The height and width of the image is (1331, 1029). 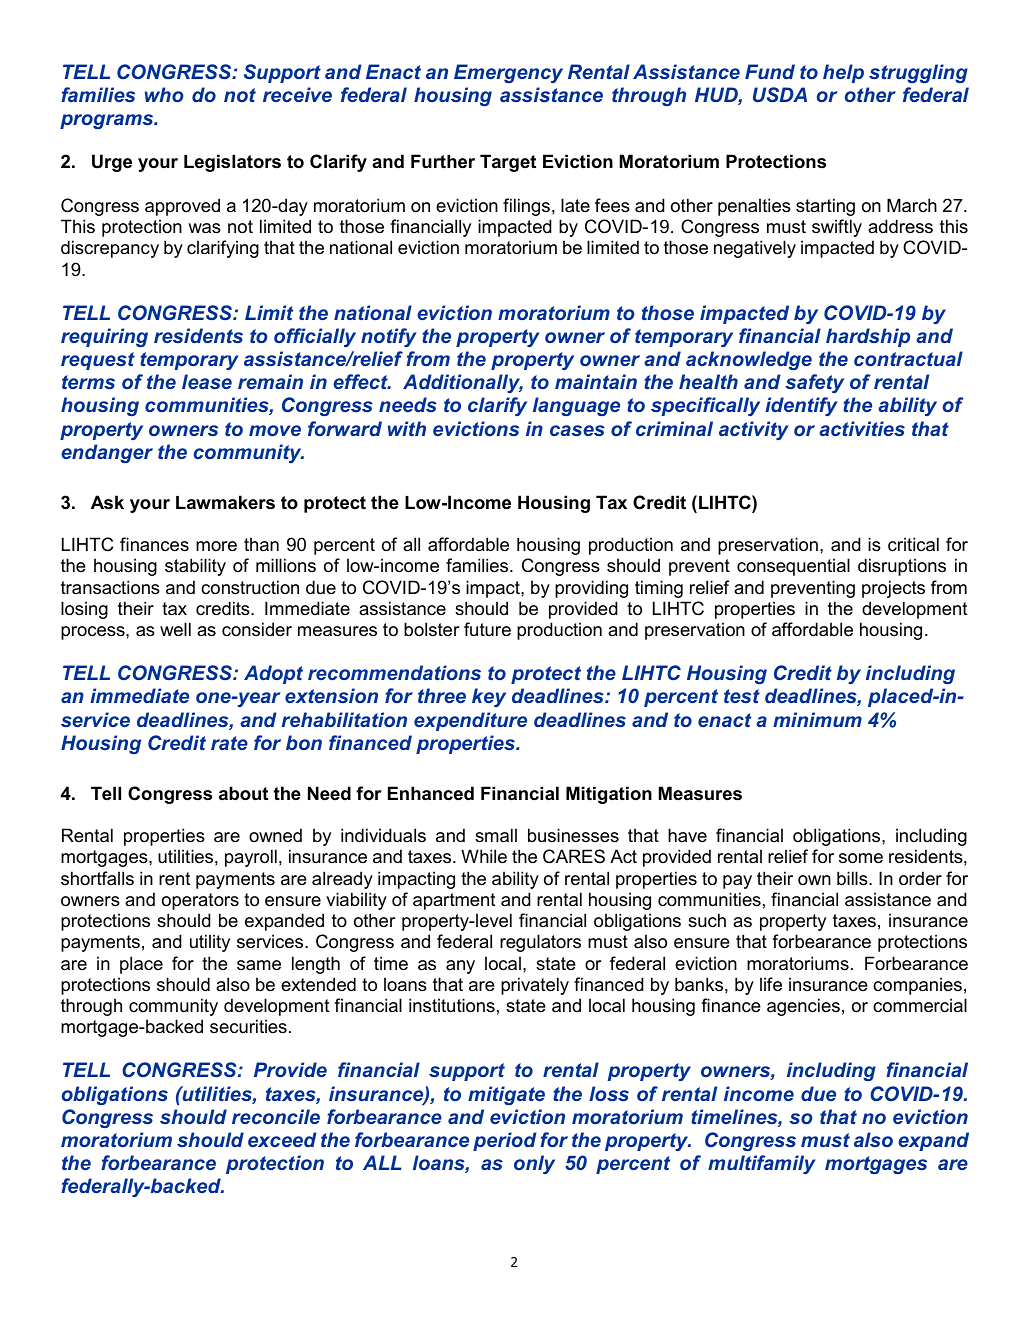 I want to click on future, so click(x=487, y=629).
